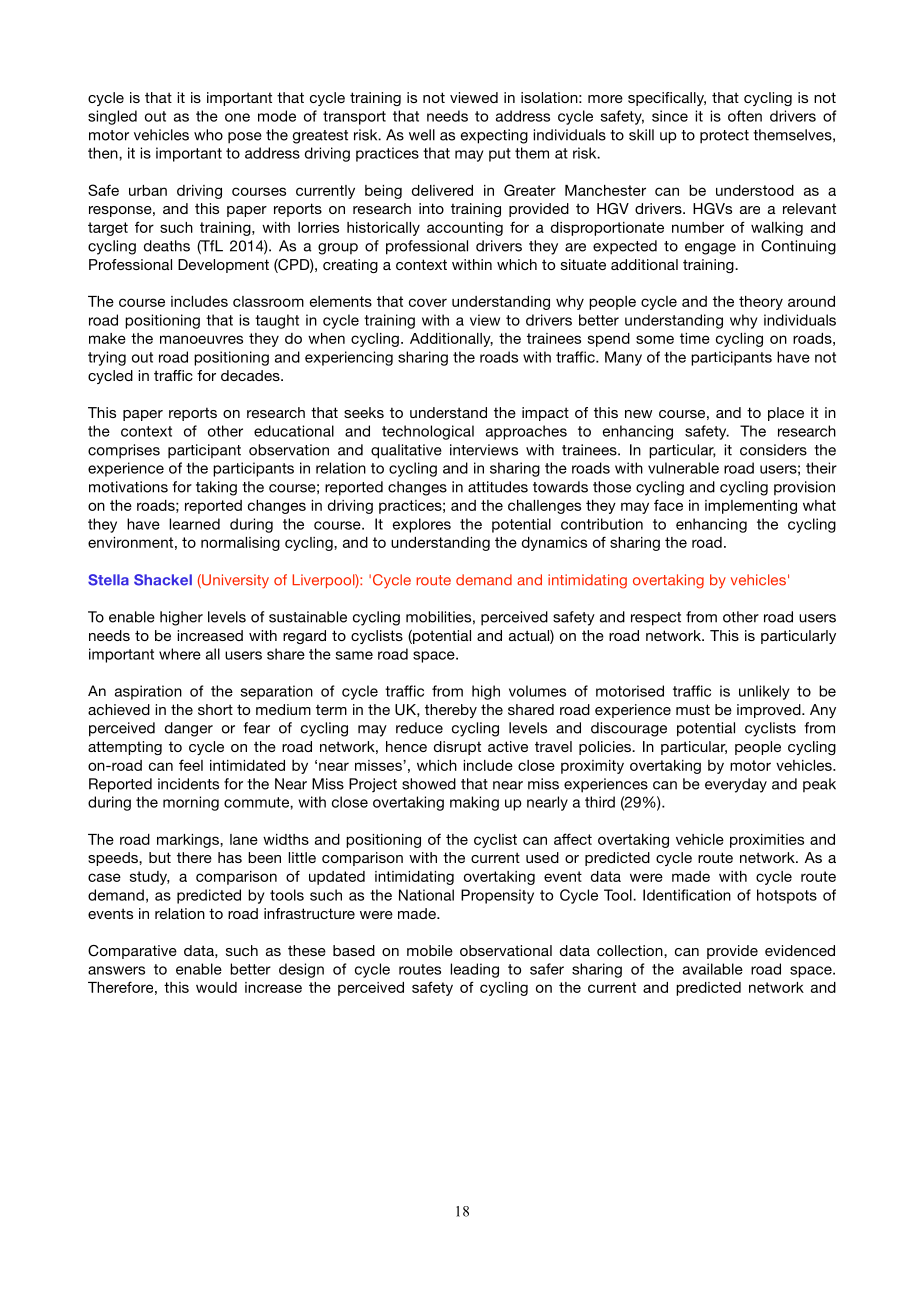  Describe the element at coordinates (216, 987) in the screenshot. I see `would` at that location.
